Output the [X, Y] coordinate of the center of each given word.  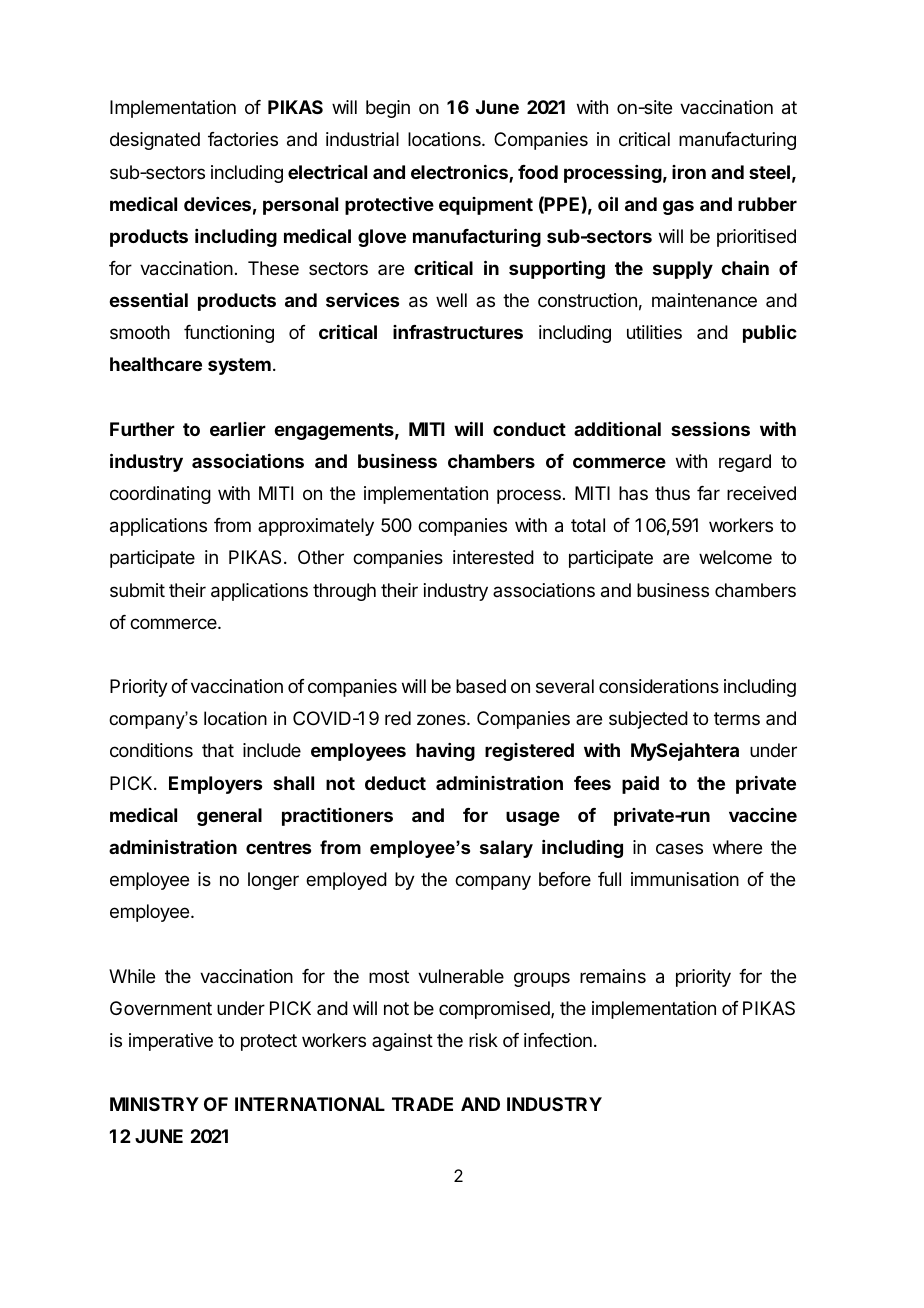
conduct [529, 429]
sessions [710, 429]
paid [640, 785]
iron [689, 172]
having [445, 752]
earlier [238, 429]
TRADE [422, 1104]
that [218, 750]
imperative [171, 1042]
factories [243, 139]
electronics [460, 173]
